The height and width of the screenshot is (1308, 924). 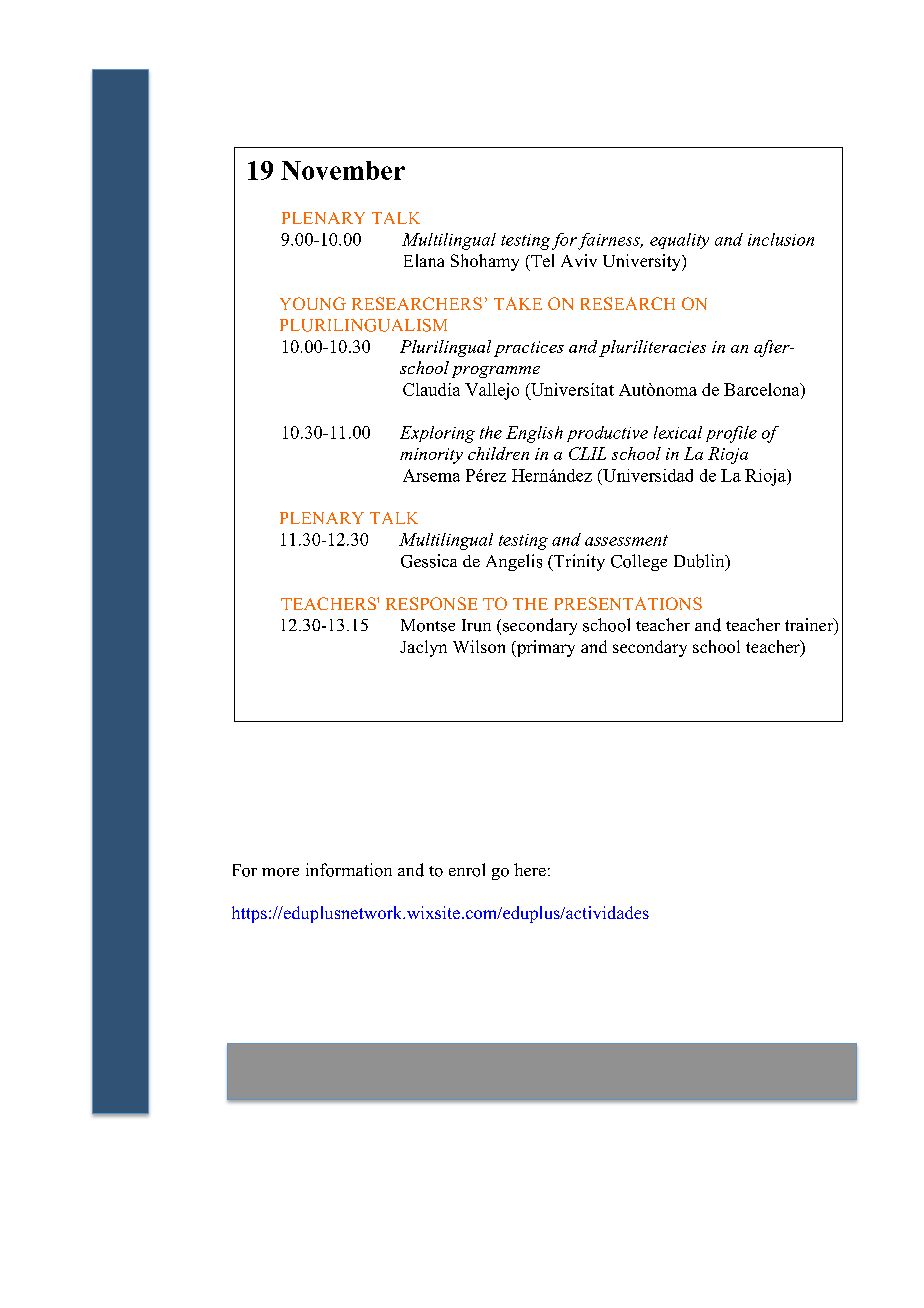 I want to click on November, so click(x=343, y=170).
